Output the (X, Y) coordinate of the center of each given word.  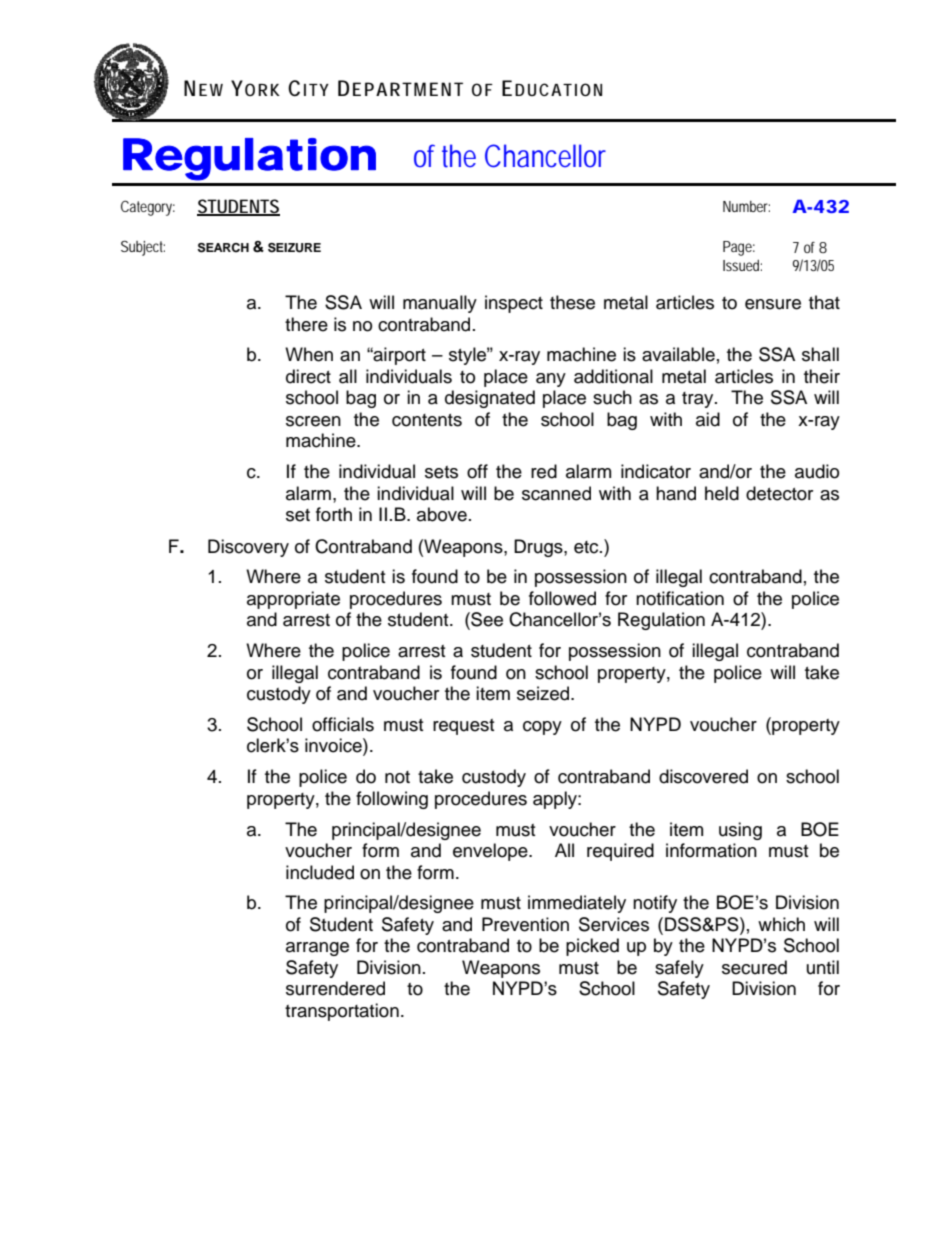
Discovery (248, 548)
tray (699, 400)
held (722, 493)
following (392, 800)
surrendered (335, 988)
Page (739, 248)
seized (544, 693)
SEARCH (223, 248)
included (320, 872)
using (740, 831)
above (442, 514)
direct (308, 376)
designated (490, 399)
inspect (514, 304)
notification (680, 598)
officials (343, 724)
